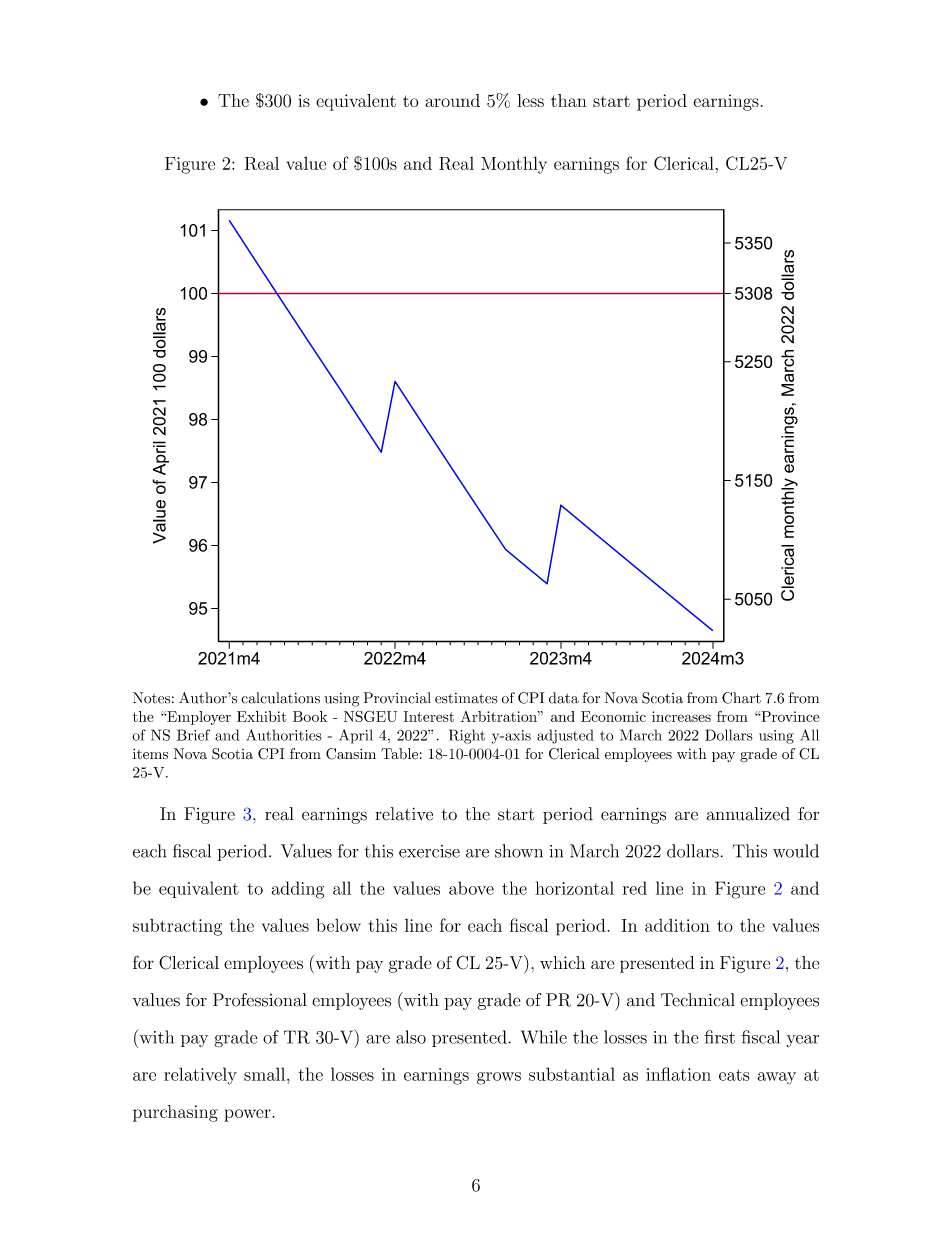  I want to click on Province, so click(789, 716).
